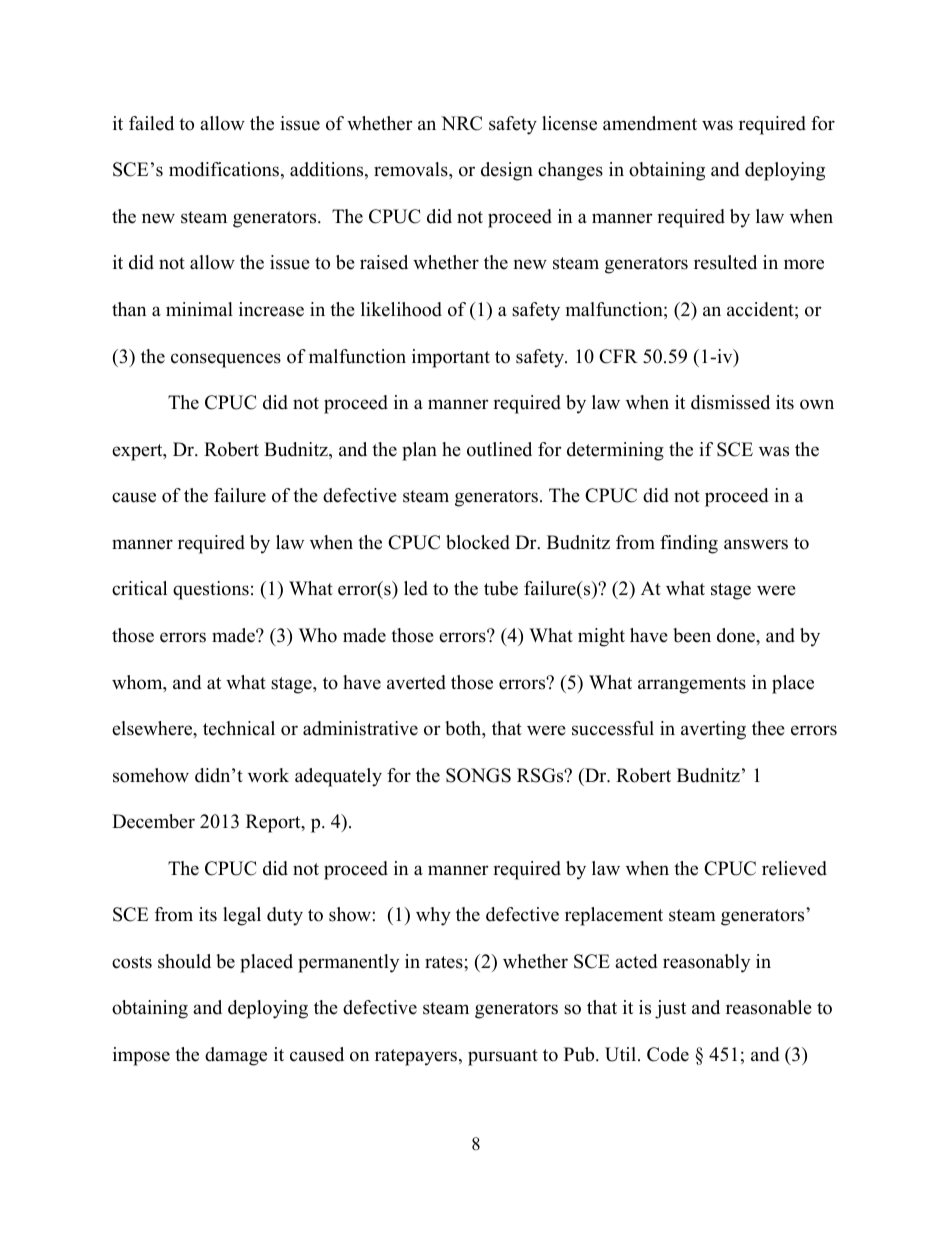  I want to click on damage, so click(236, 1056).
